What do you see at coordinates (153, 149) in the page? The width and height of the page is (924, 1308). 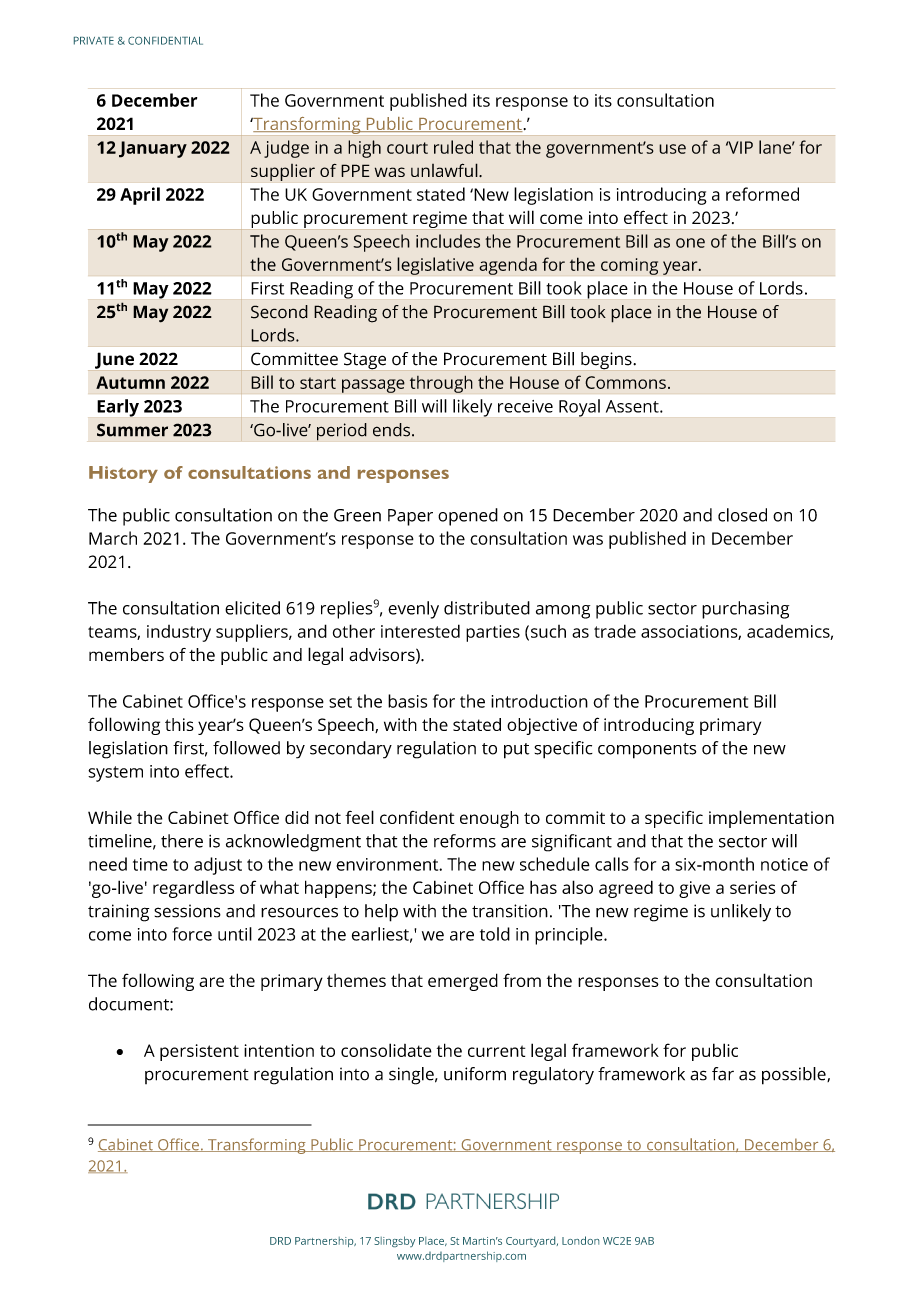 I see `January` at bounding box center [153, 149].
